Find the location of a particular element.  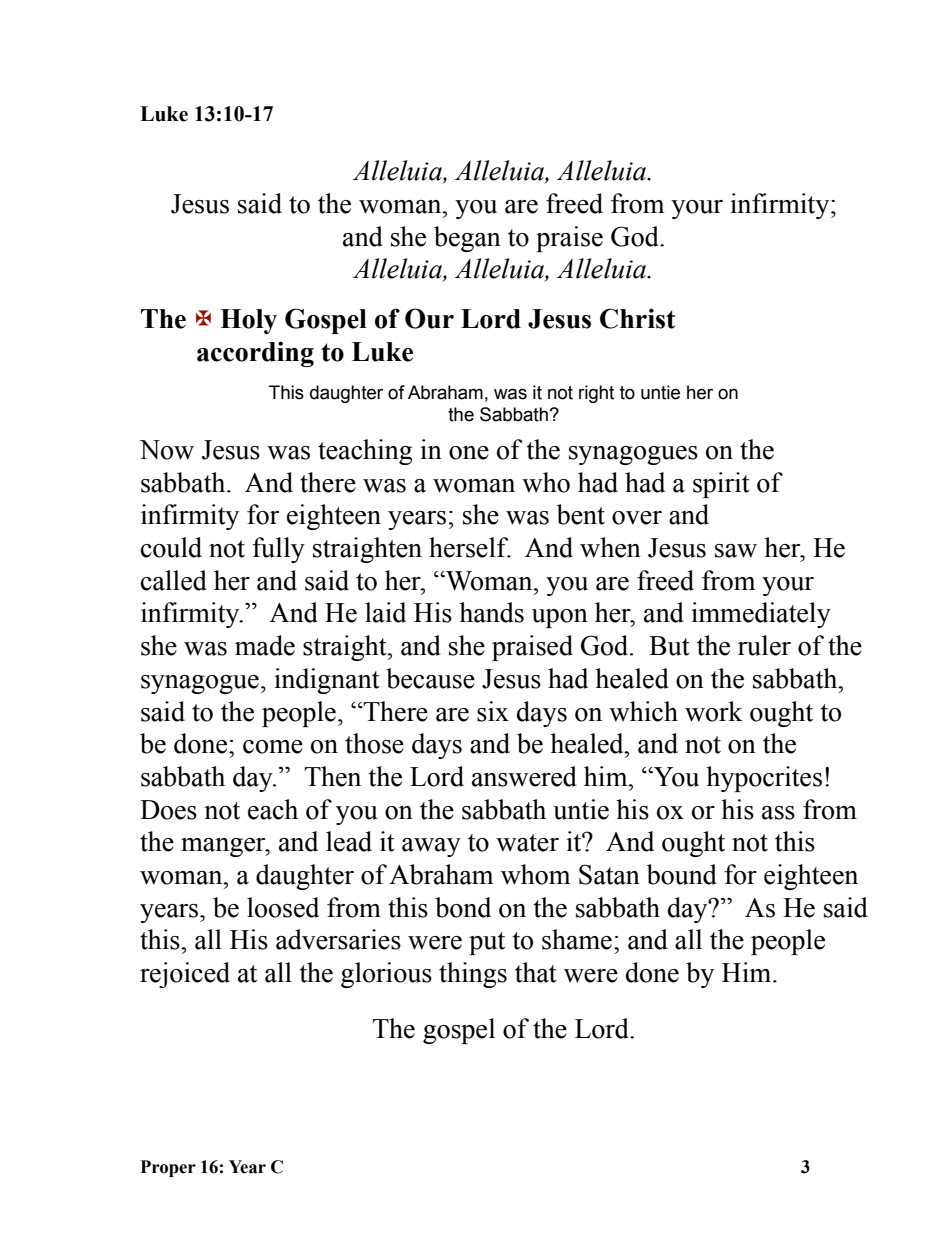

things is located at coordinates (473, 975).
